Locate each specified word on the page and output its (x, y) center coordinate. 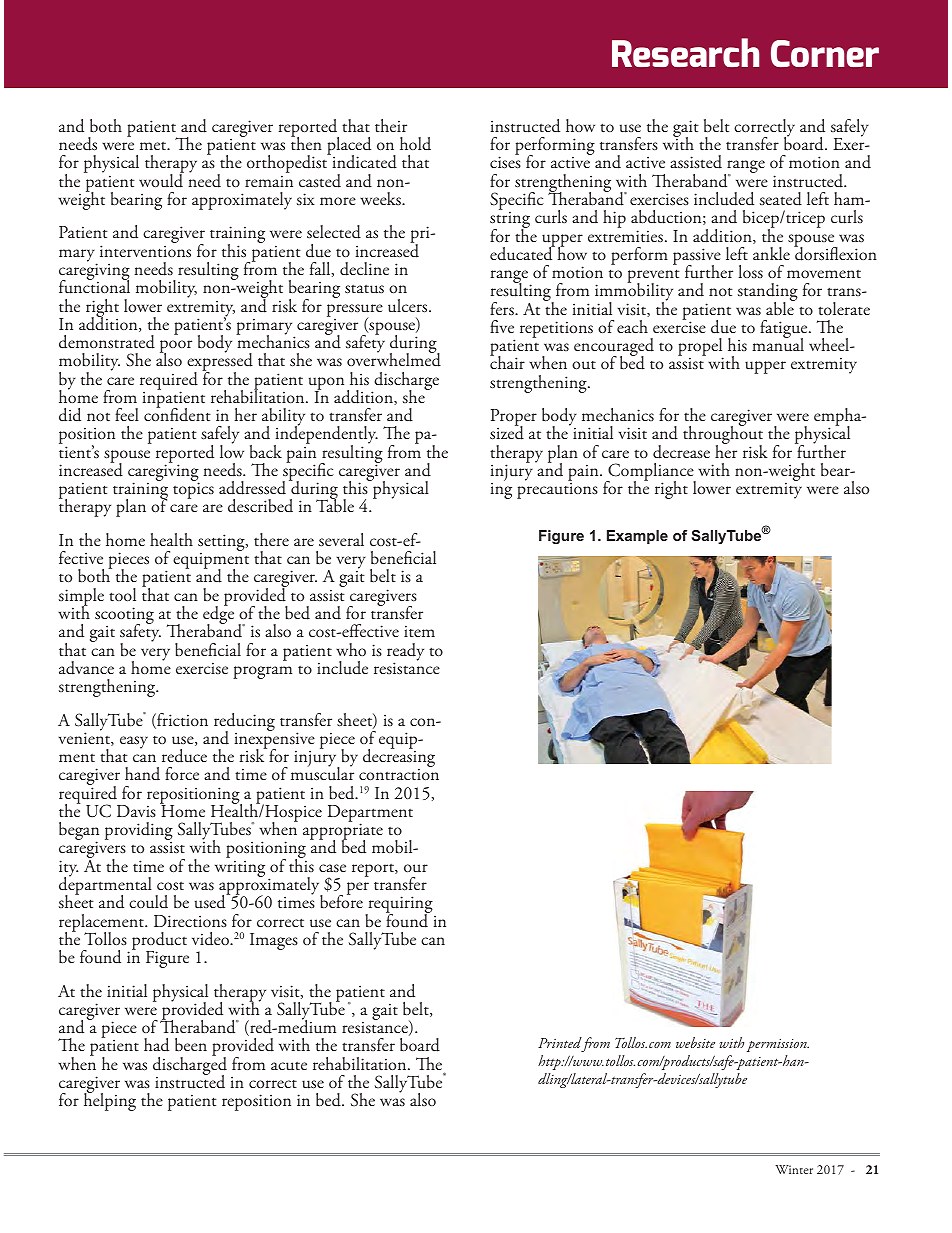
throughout (723, 435)
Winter (794, 1169)
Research (685, 52)
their (391, 125)
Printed (560, 1042)
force (182, 773)
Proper (514, 419)
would (161, 180)
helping (110, 1101)
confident (177, 413)
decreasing (399, 758)
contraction (399, 774)
